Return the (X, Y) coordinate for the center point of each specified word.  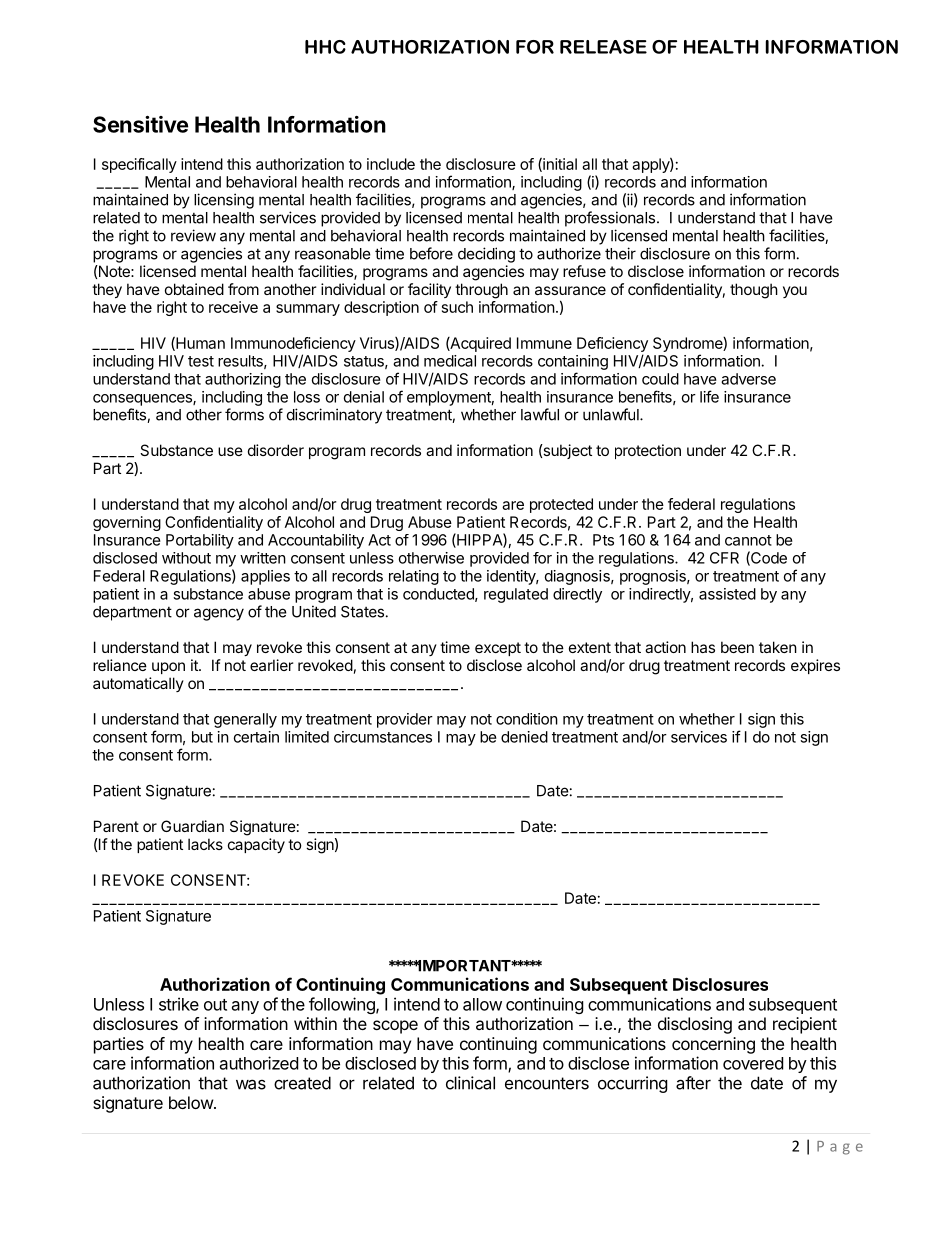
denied (524, 737)
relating (414, 577)
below (192, 1102)
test (201, 361)
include (391, 164)
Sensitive (140, 124)
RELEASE (603, 47)
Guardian (192, 826)
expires (815, 666)
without (186, 558)
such (457, 307)
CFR (724, 558)
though (754, 291)
